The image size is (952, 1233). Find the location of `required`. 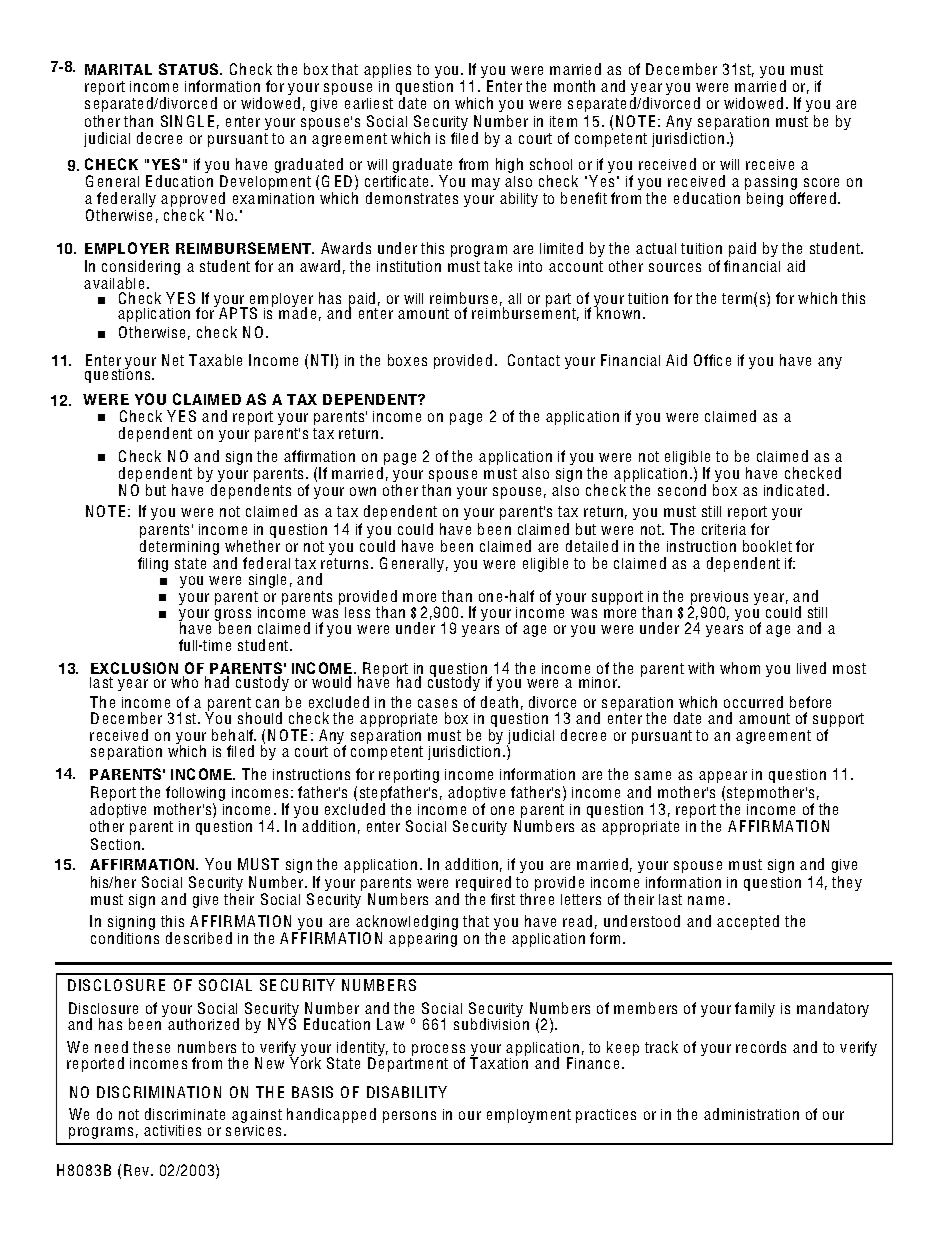

required is located at coordinates (483, 883).
